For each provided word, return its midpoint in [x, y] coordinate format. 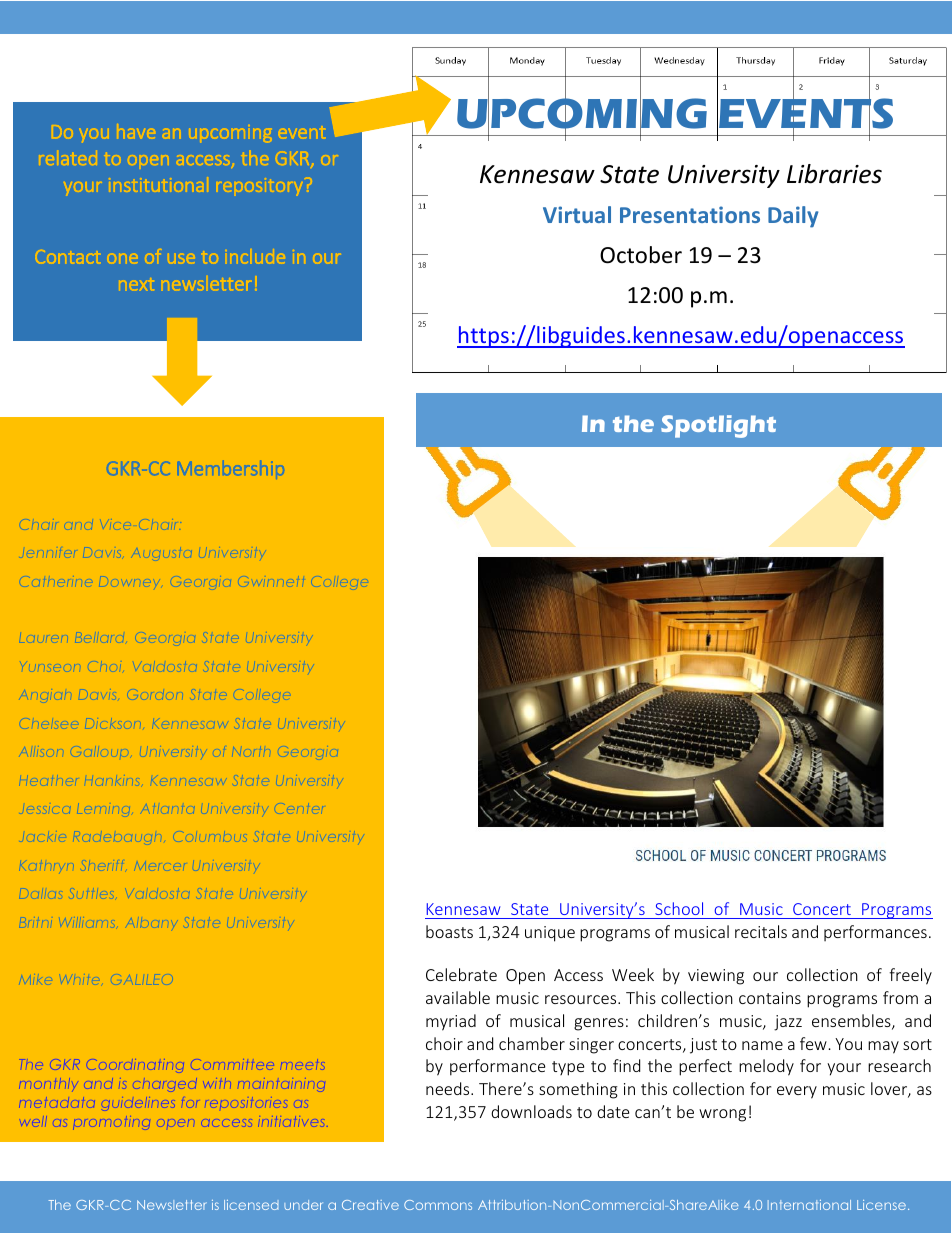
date [613, 1111]
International [809, 1205]
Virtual [577, 214]
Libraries [834, 174]
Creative [370, 1205]
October [641, 255]
